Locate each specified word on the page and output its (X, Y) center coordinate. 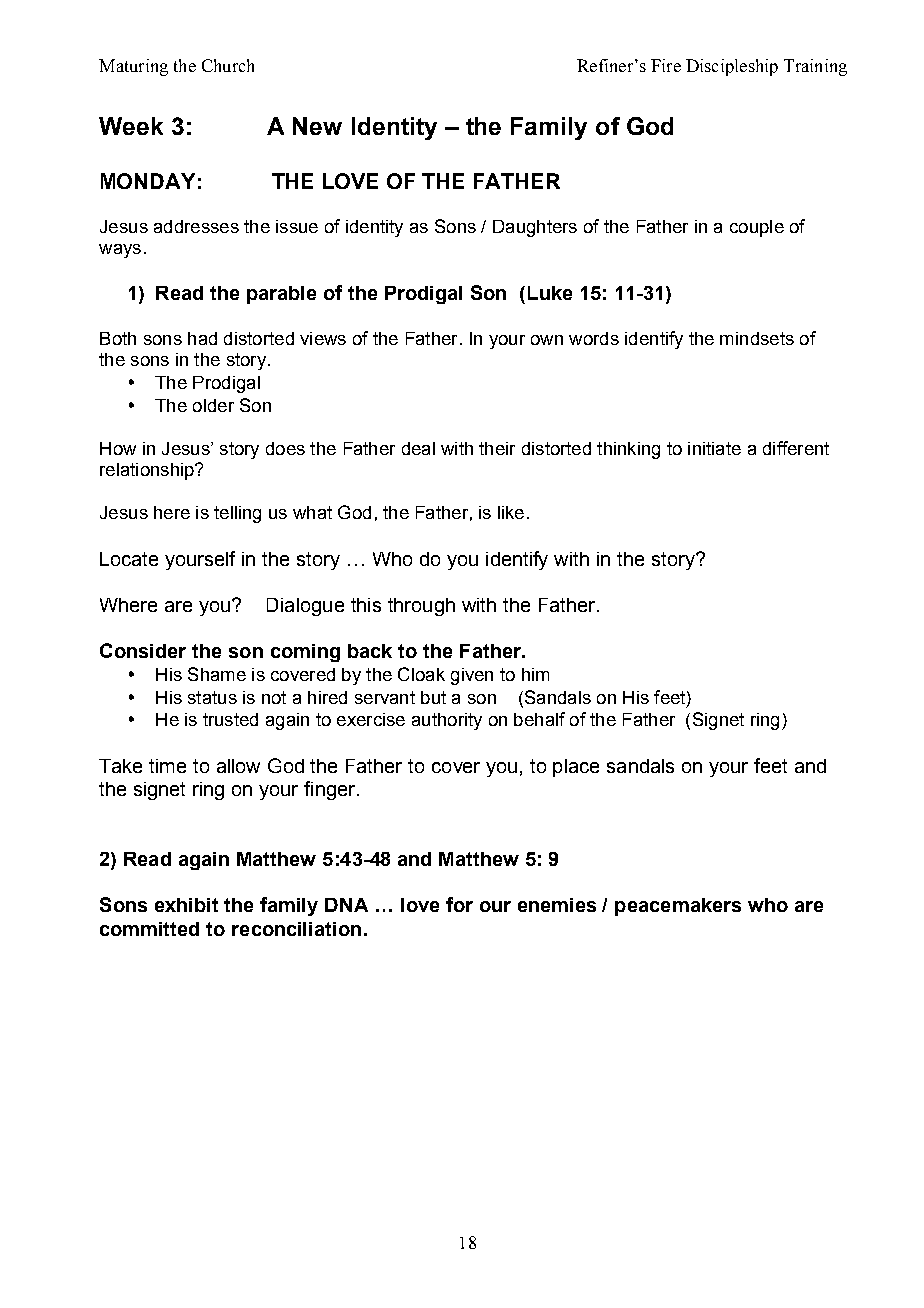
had (202, 338)
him (535, 674)
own (547, 340)
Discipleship (732, 67)
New (317, 126)
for (459, 904)
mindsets (757, 338)
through (421, 607)
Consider (143, 650)
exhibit (186, 905)
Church (228, 65)
